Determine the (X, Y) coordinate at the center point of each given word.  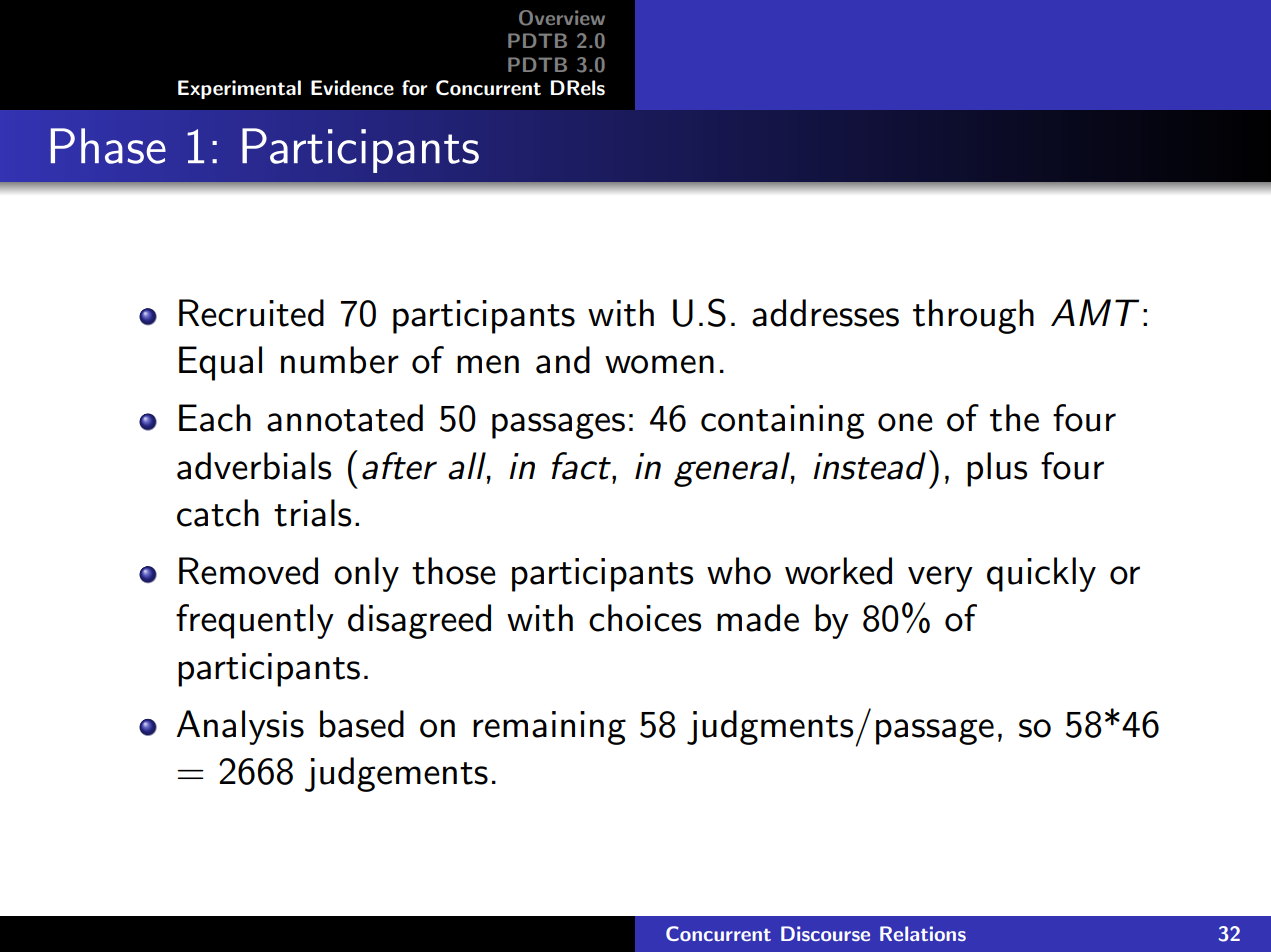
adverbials (254, 466)
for (415, 88)
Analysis (240, 727)
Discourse (825, 933)
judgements (396, 774)
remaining (549, 728)
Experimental (239, 89)
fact (582, 466)
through (973, 316)
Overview (562, 18)
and (563, 360)
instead (869, 466)
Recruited (251, 313)
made (758, 618)
